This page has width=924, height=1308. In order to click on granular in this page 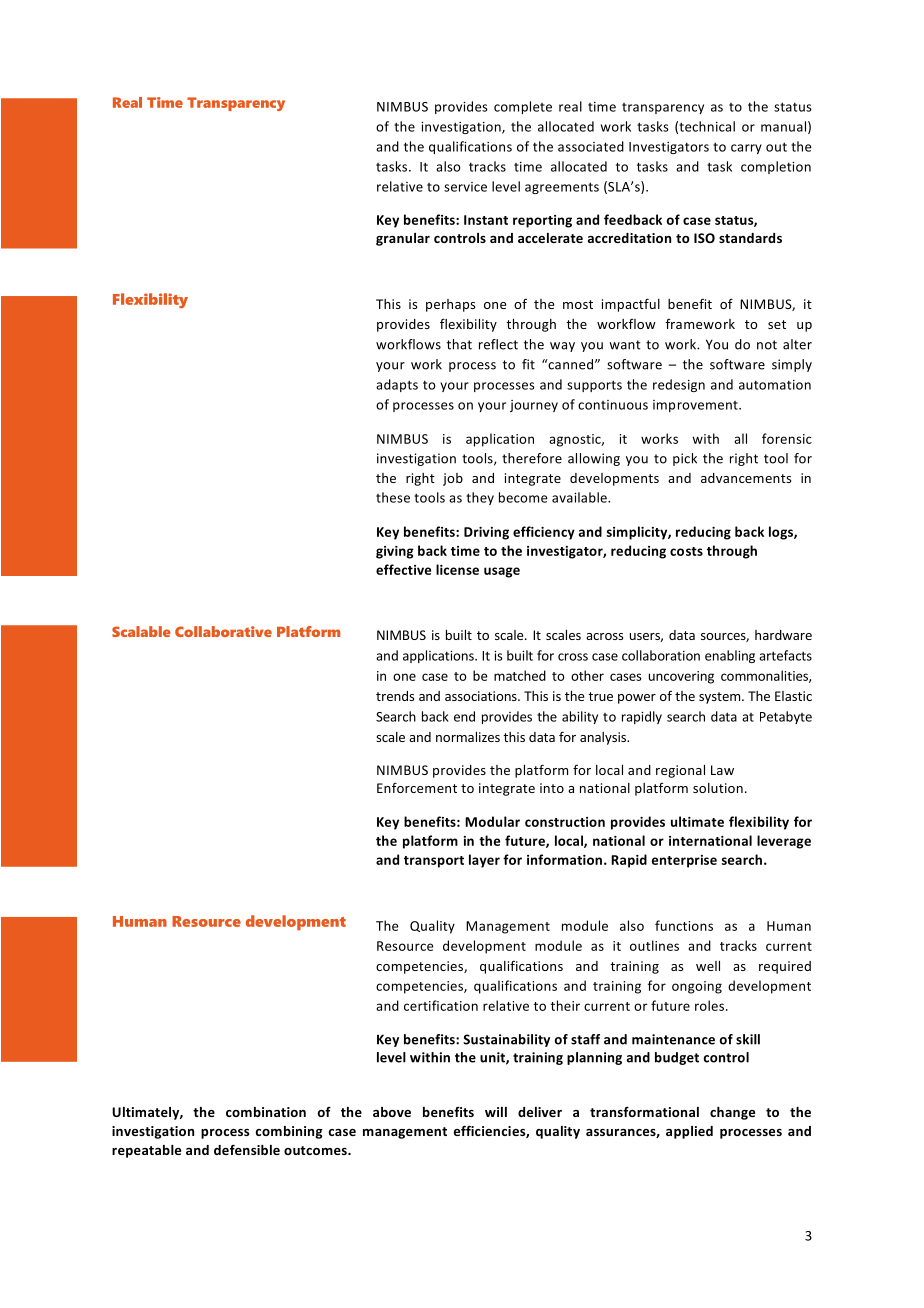, I will do `click(403, 239)`.
